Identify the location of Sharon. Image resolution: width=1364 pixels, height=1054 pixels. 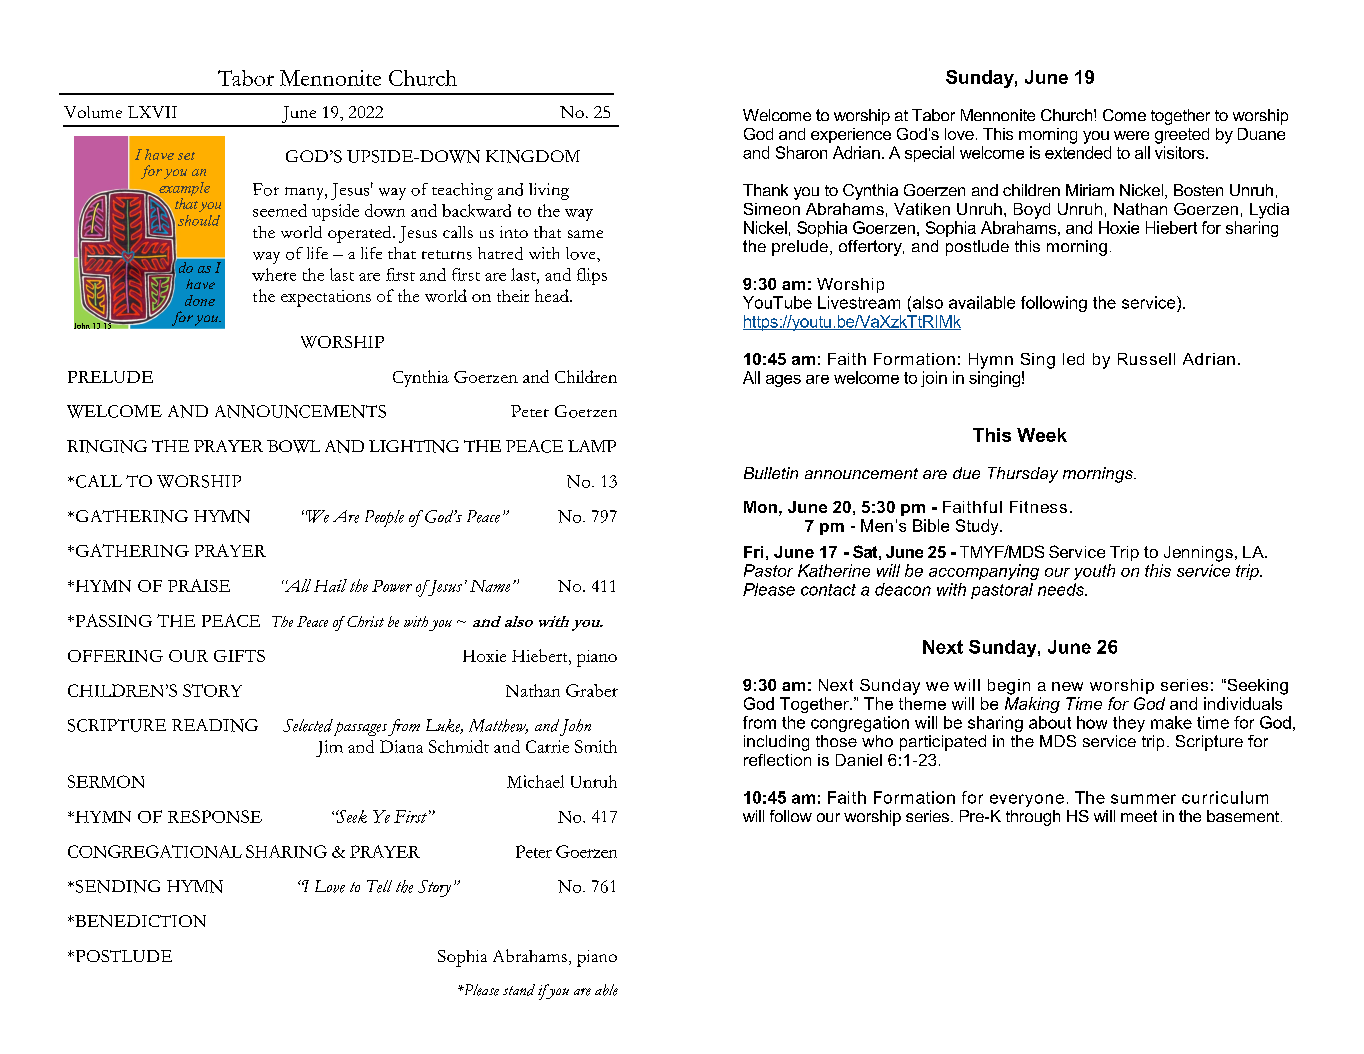
(801, 152).
